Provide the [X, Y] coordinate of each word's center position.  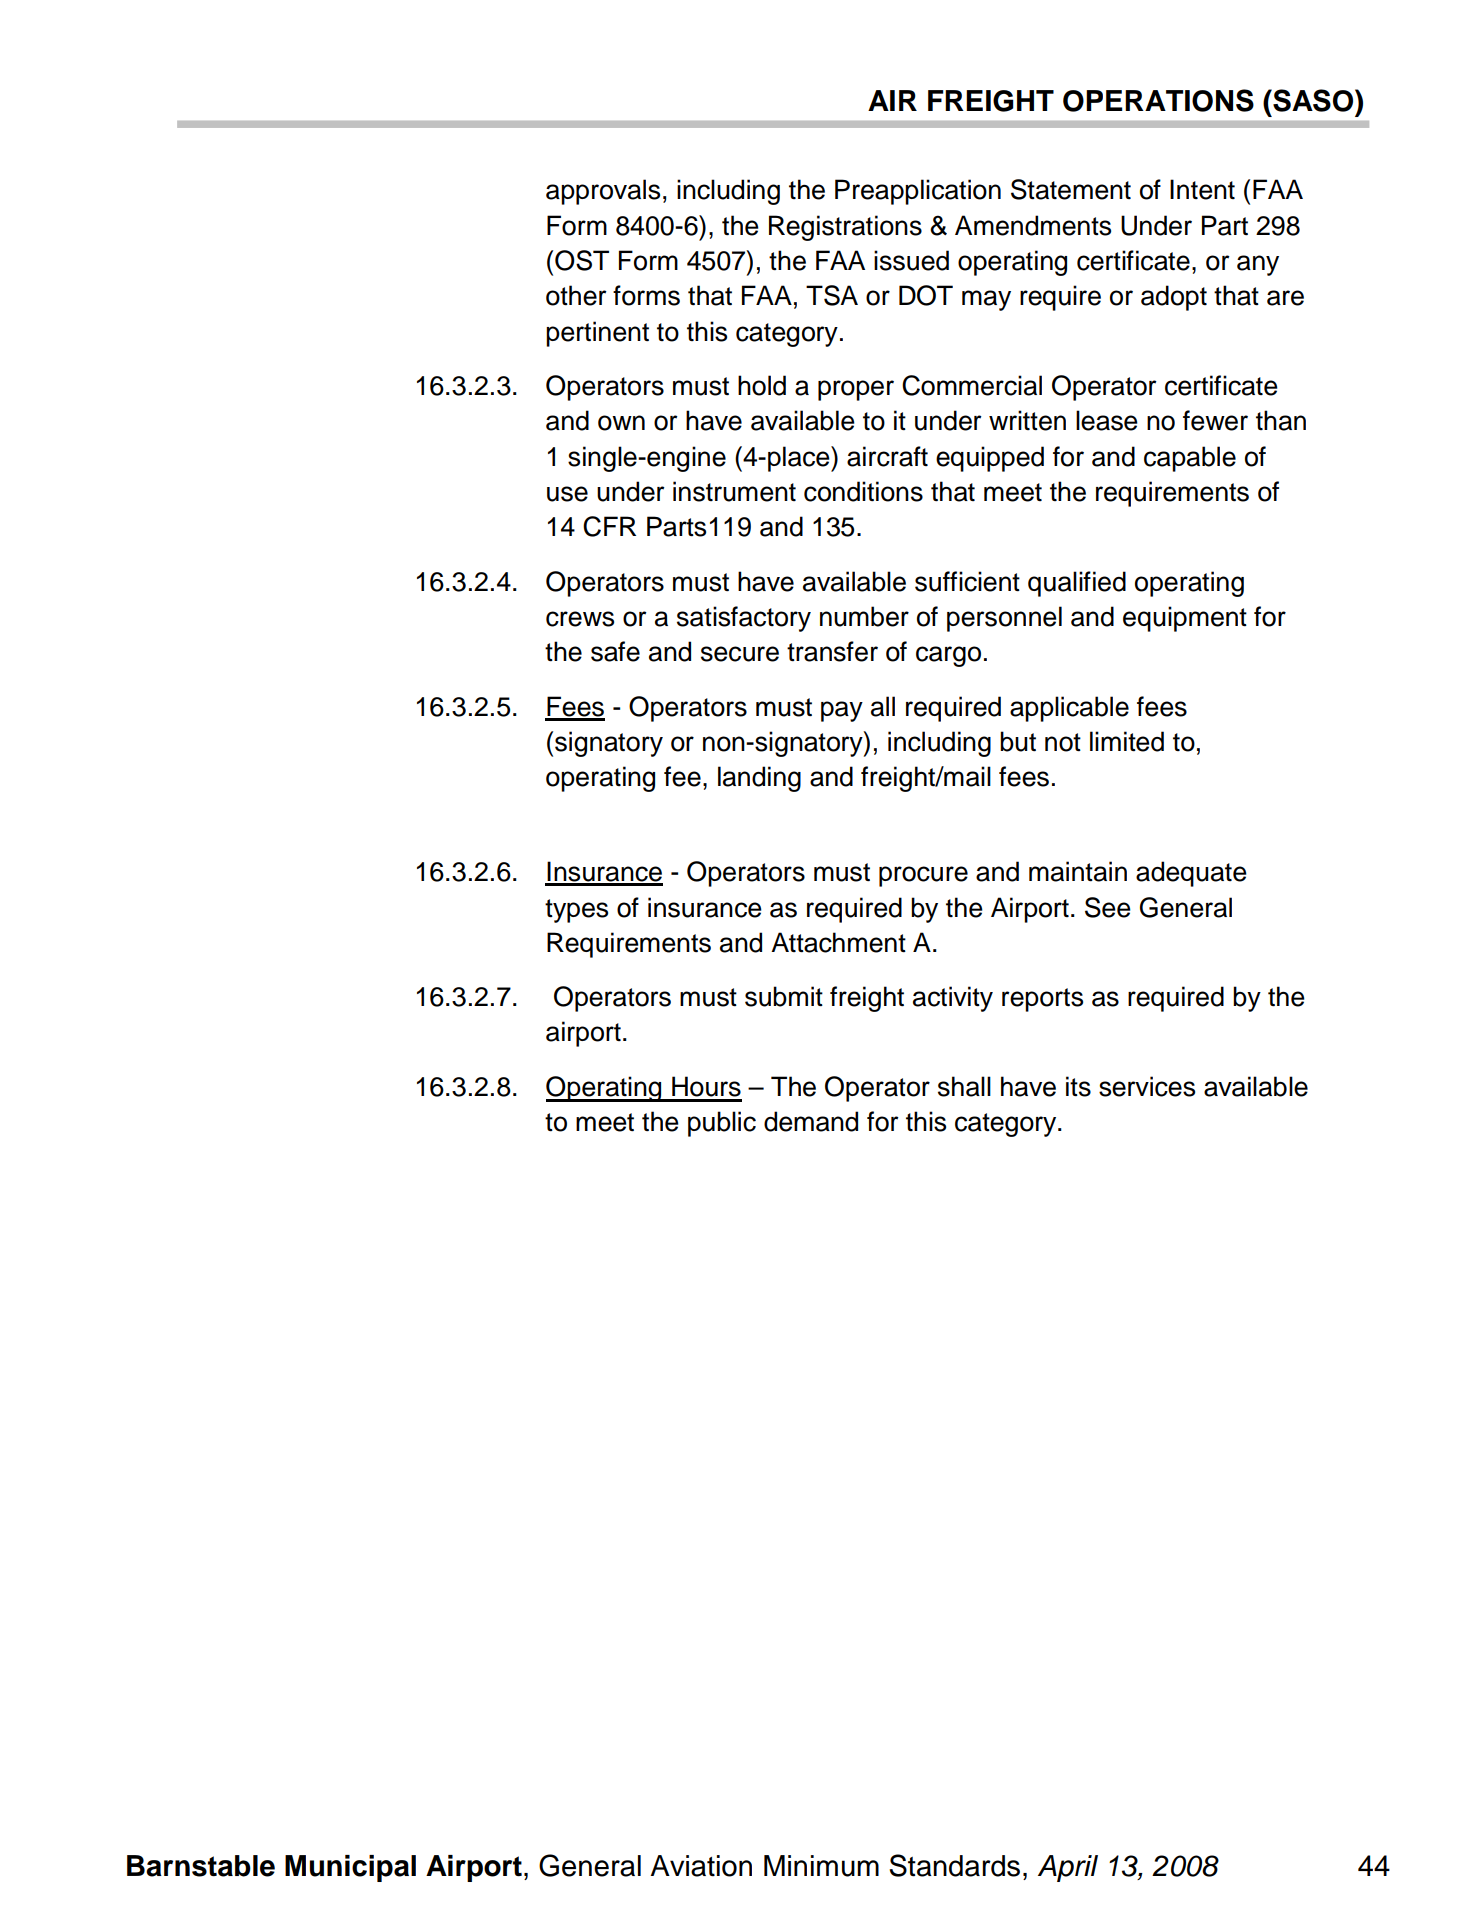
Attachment [838, 942]
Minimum [821, 1866]
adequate [1191, 874]
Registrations [845, 228]
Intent [1202, 189]
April [1068, 1868]
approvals [603, 192]
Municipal [350, 1868]
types [576, 911]
